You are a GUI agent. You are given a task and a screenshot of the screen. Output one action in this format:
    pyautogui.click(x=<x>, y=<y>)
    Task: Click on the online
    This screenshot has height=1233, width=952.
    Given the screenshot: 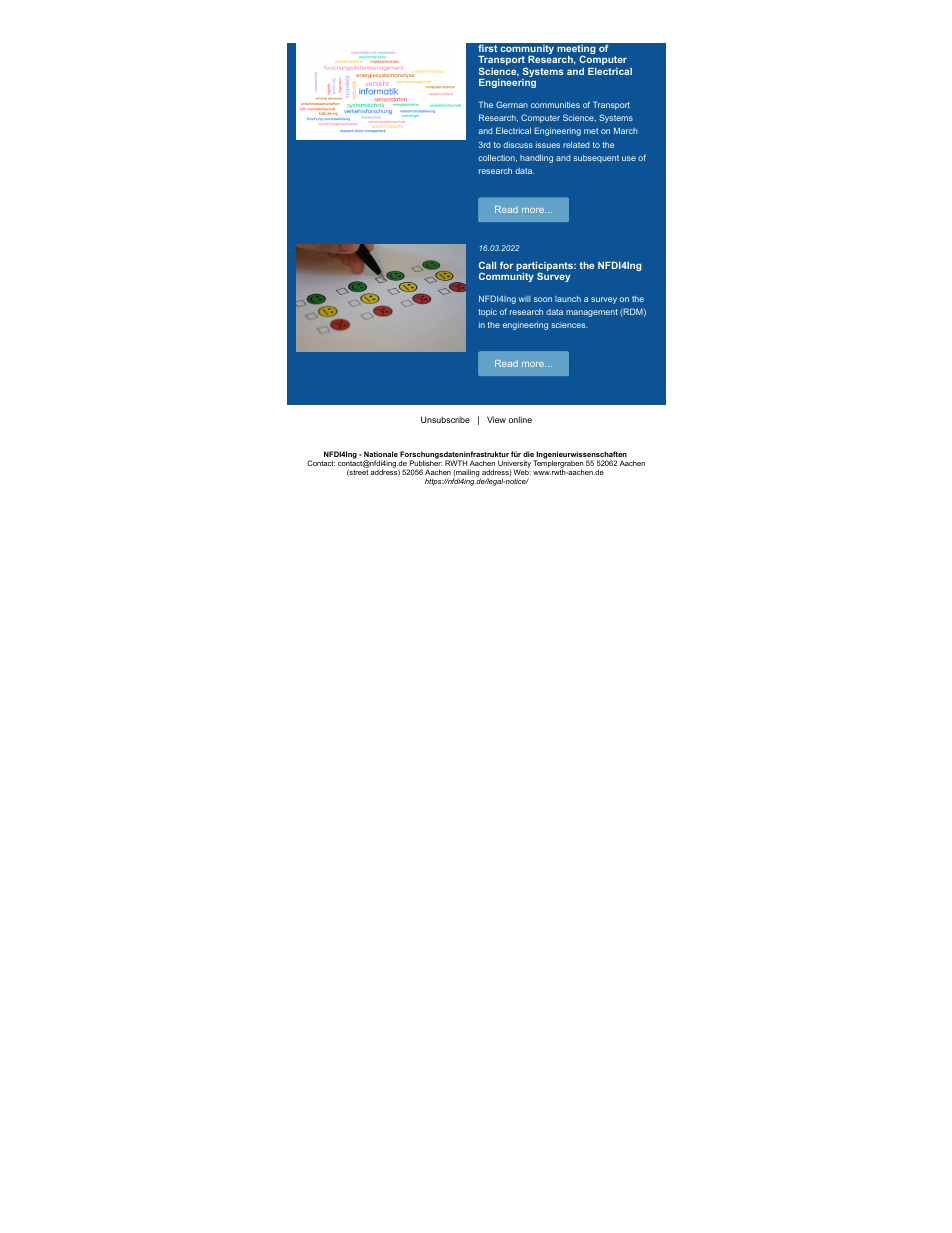 What is the action you would take?
    pyautogui.click(x=520, y=419)
